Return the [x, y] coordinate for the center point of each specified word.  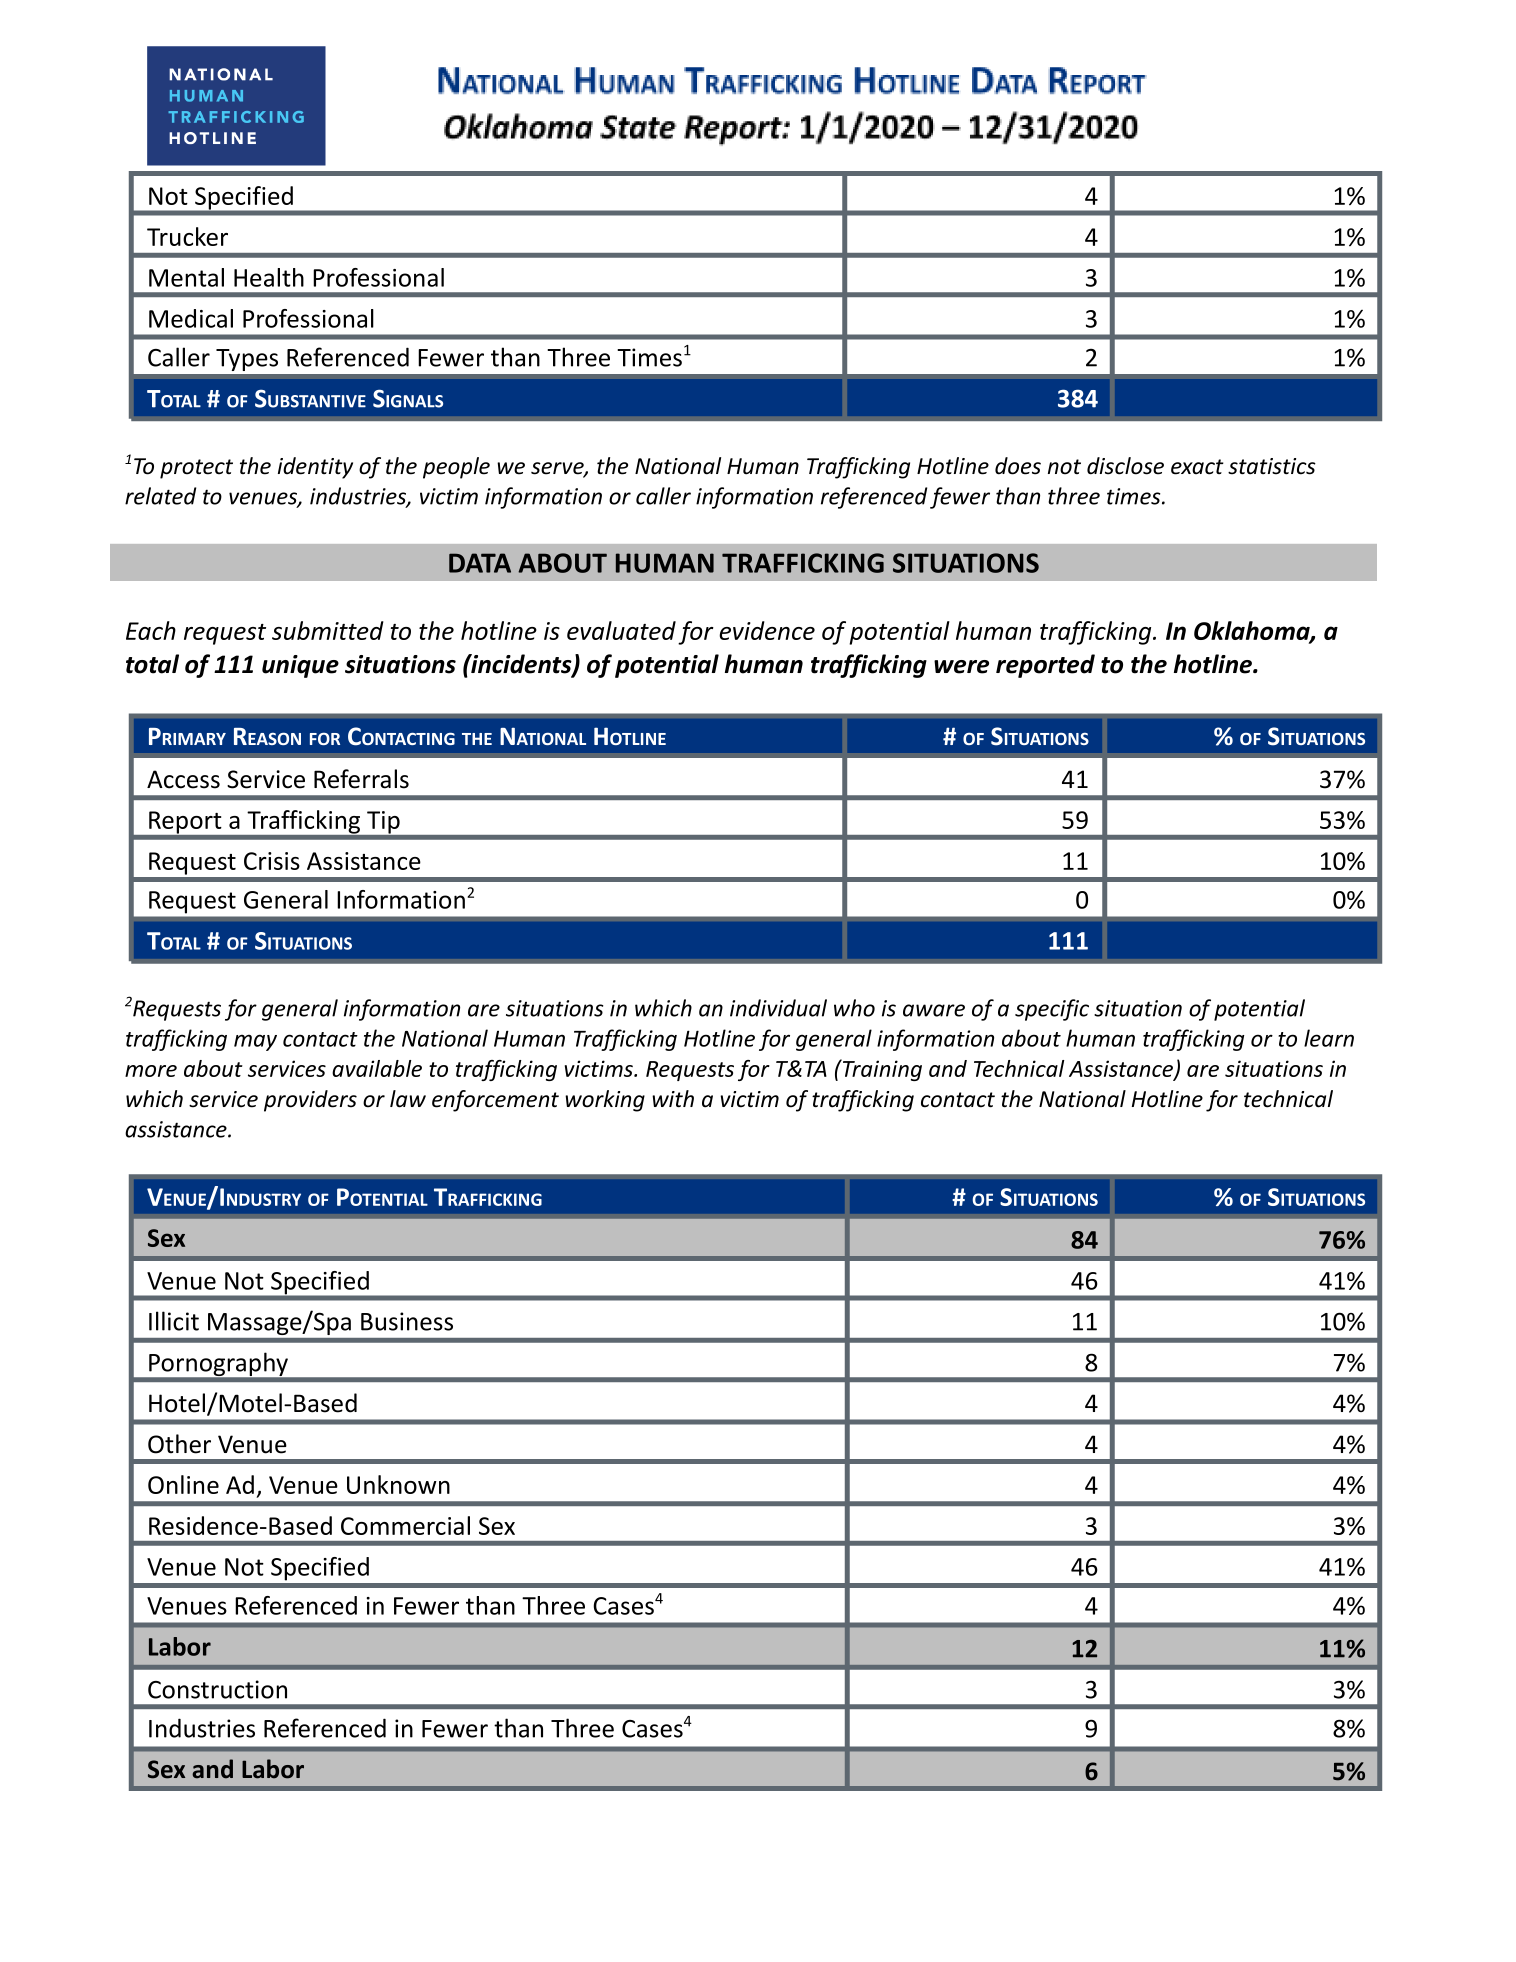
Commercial [405, 1525]
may [255, 1042]
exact [1197, 467]
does [1018, 466]
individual [778, 1008]
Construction [217, 1689]
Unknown [398, 1484]
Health [269, 277]
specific [1052, 1010]
